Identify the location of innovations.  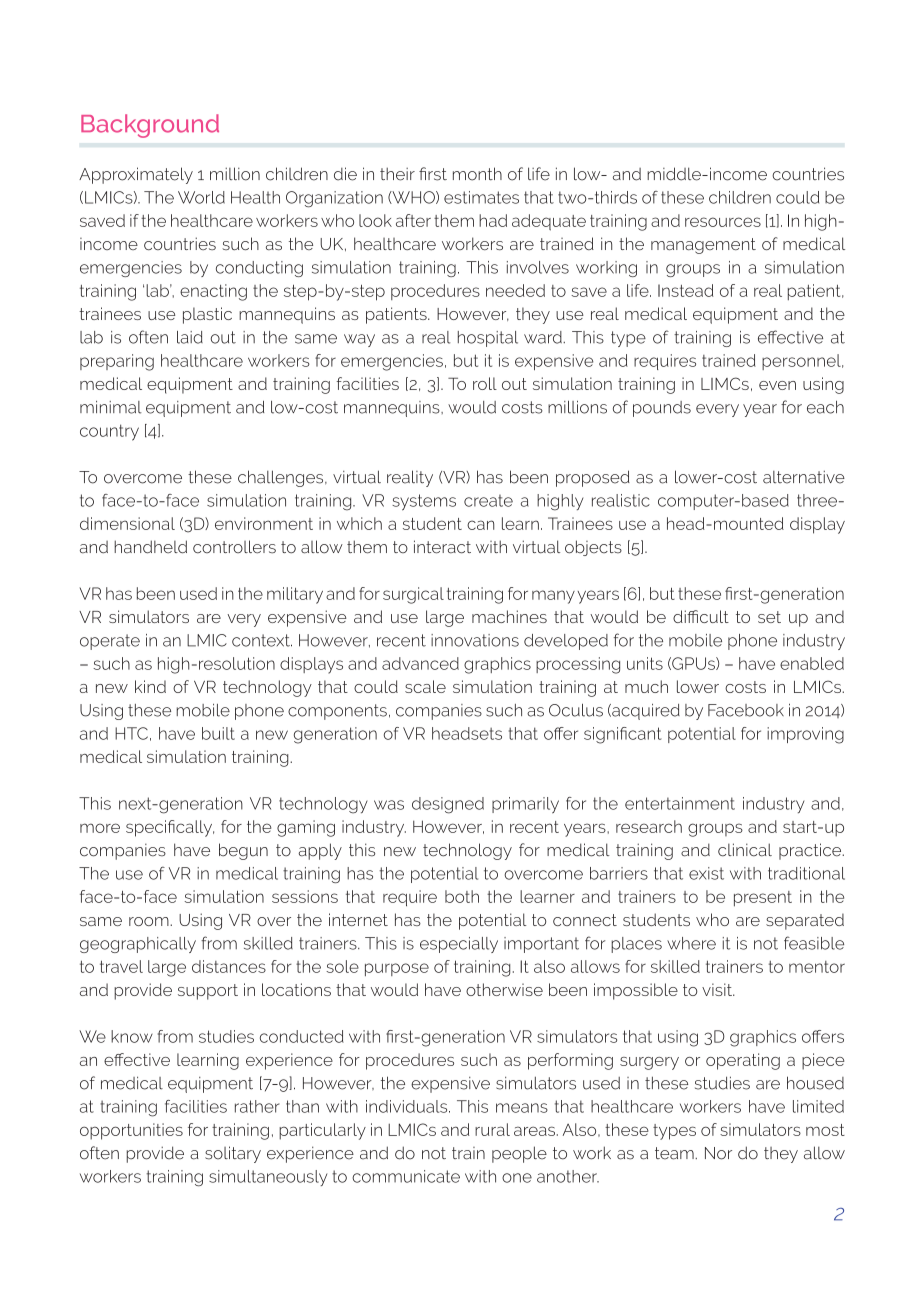
(475, 640).
